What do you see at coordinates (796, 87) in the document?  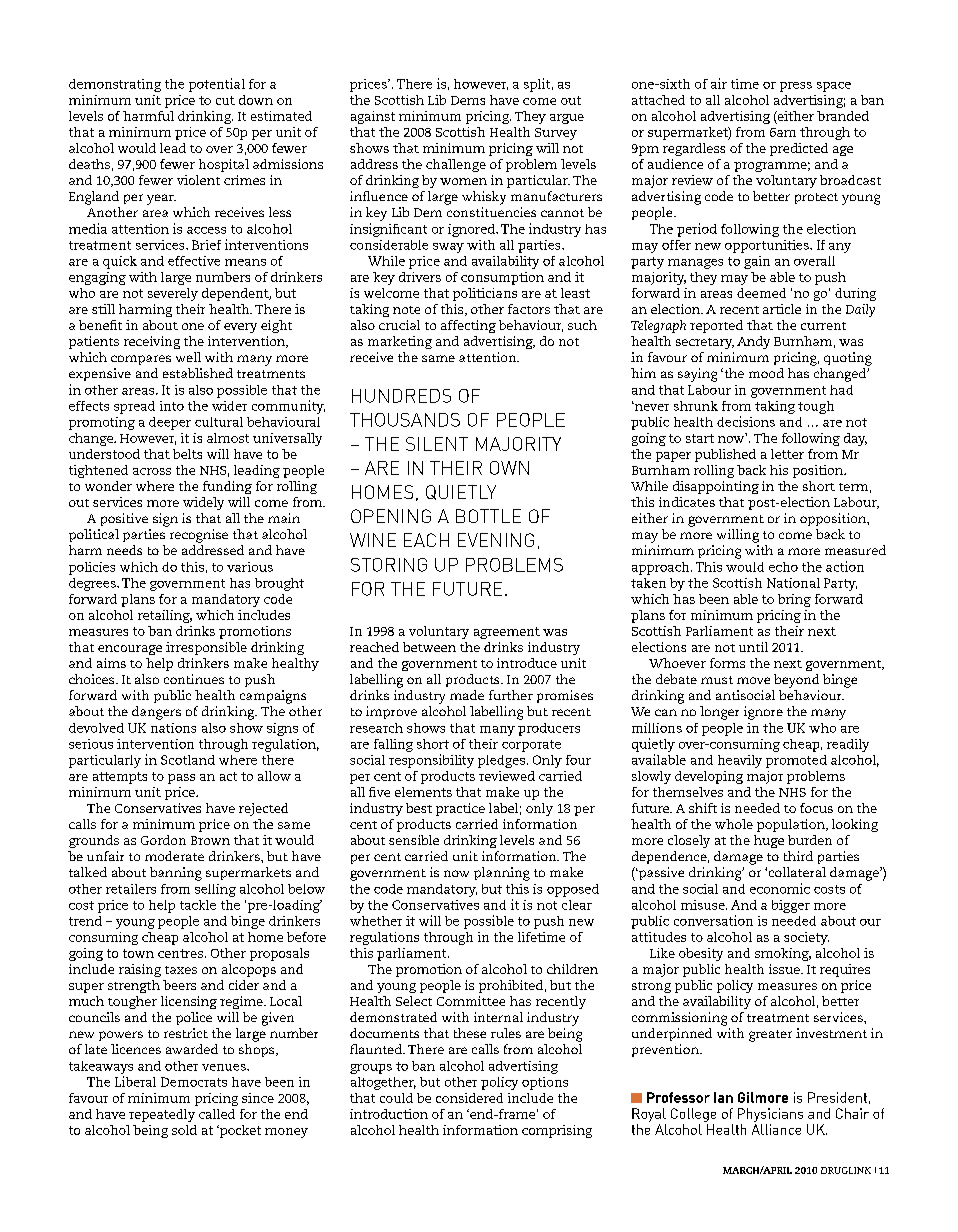 I see `press` at bounding box center [796, 87].
